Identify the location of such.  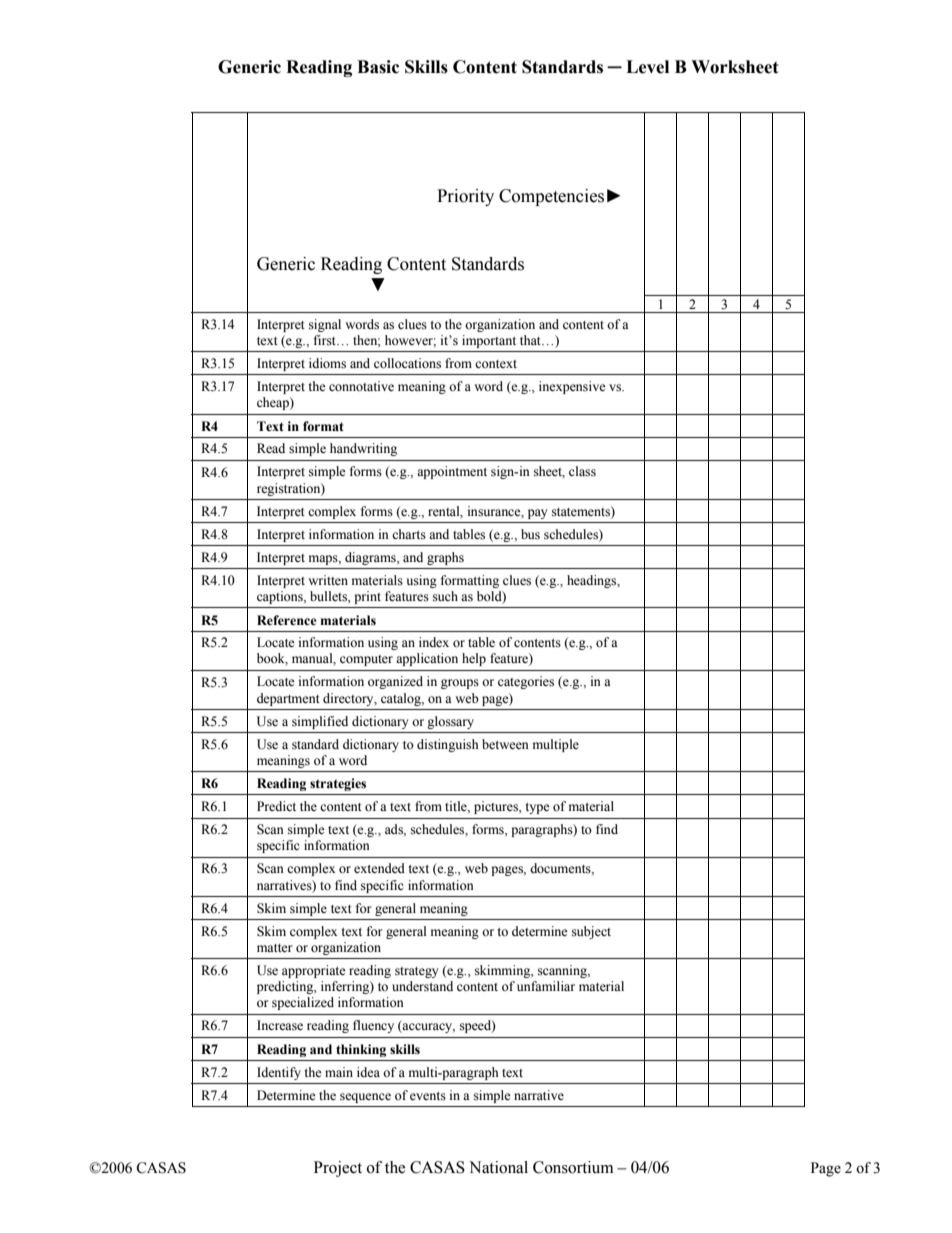
(445, 596).
